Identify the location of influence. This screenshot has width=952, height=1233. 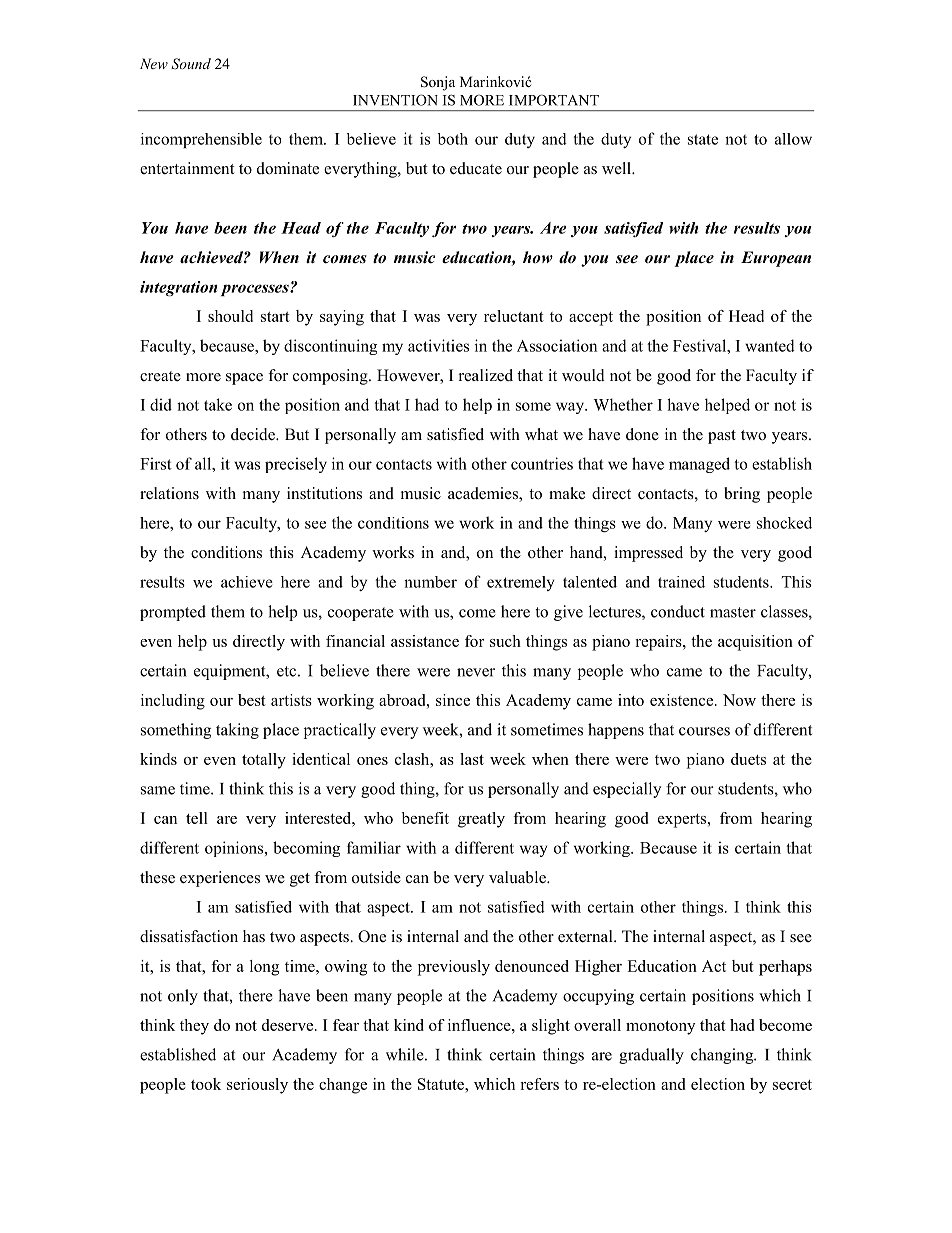
(480, 1025).
